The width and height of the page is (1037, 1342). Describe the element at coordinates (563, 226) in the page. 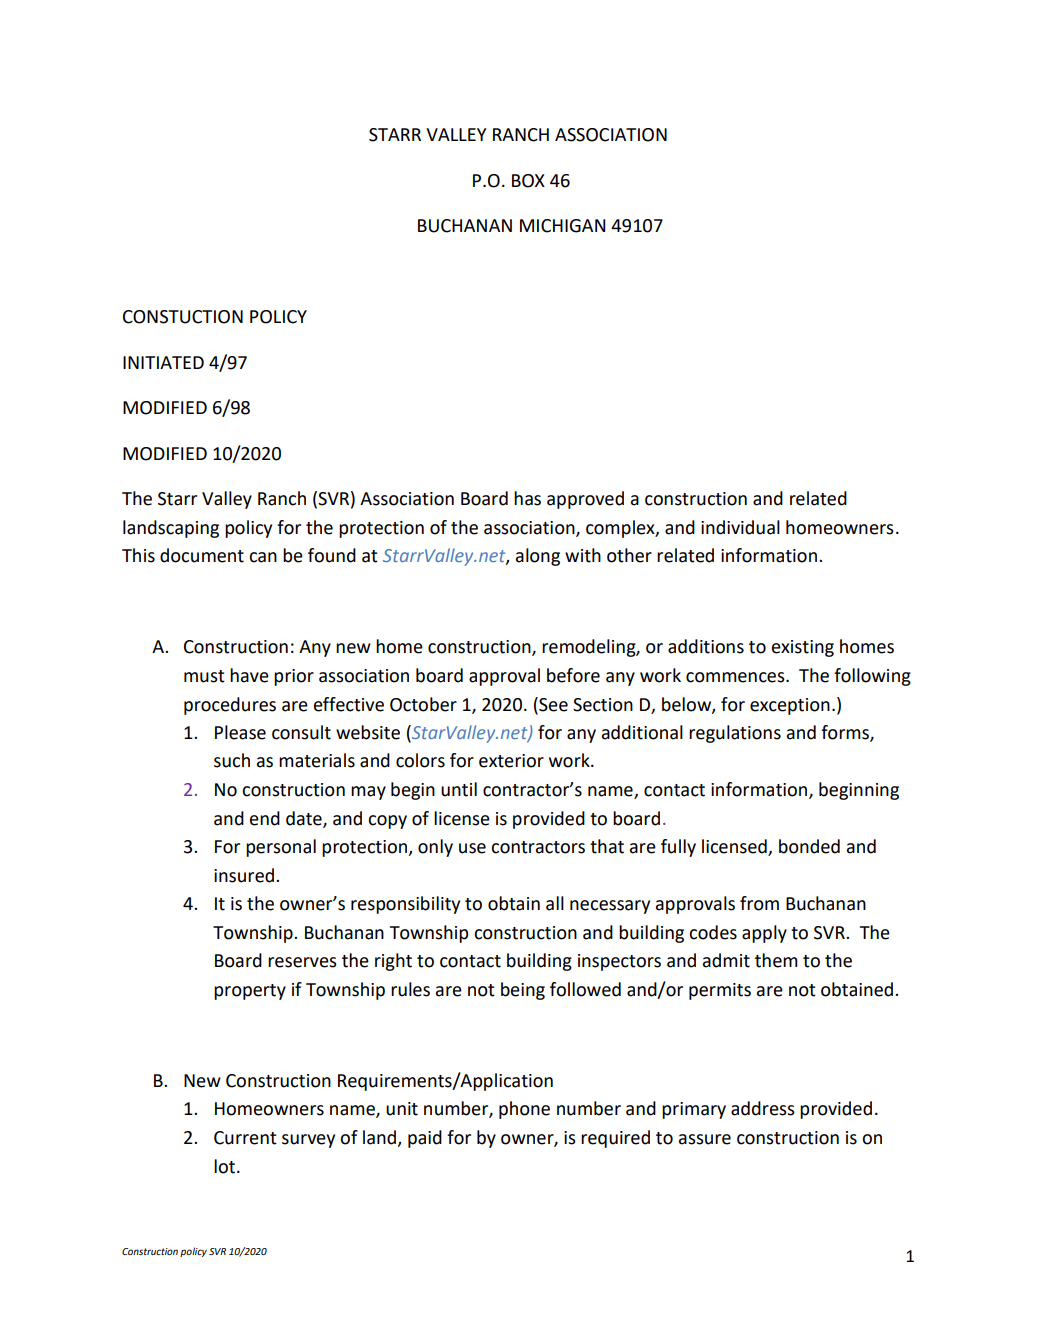

I see `MICHIGAN` at that location.
